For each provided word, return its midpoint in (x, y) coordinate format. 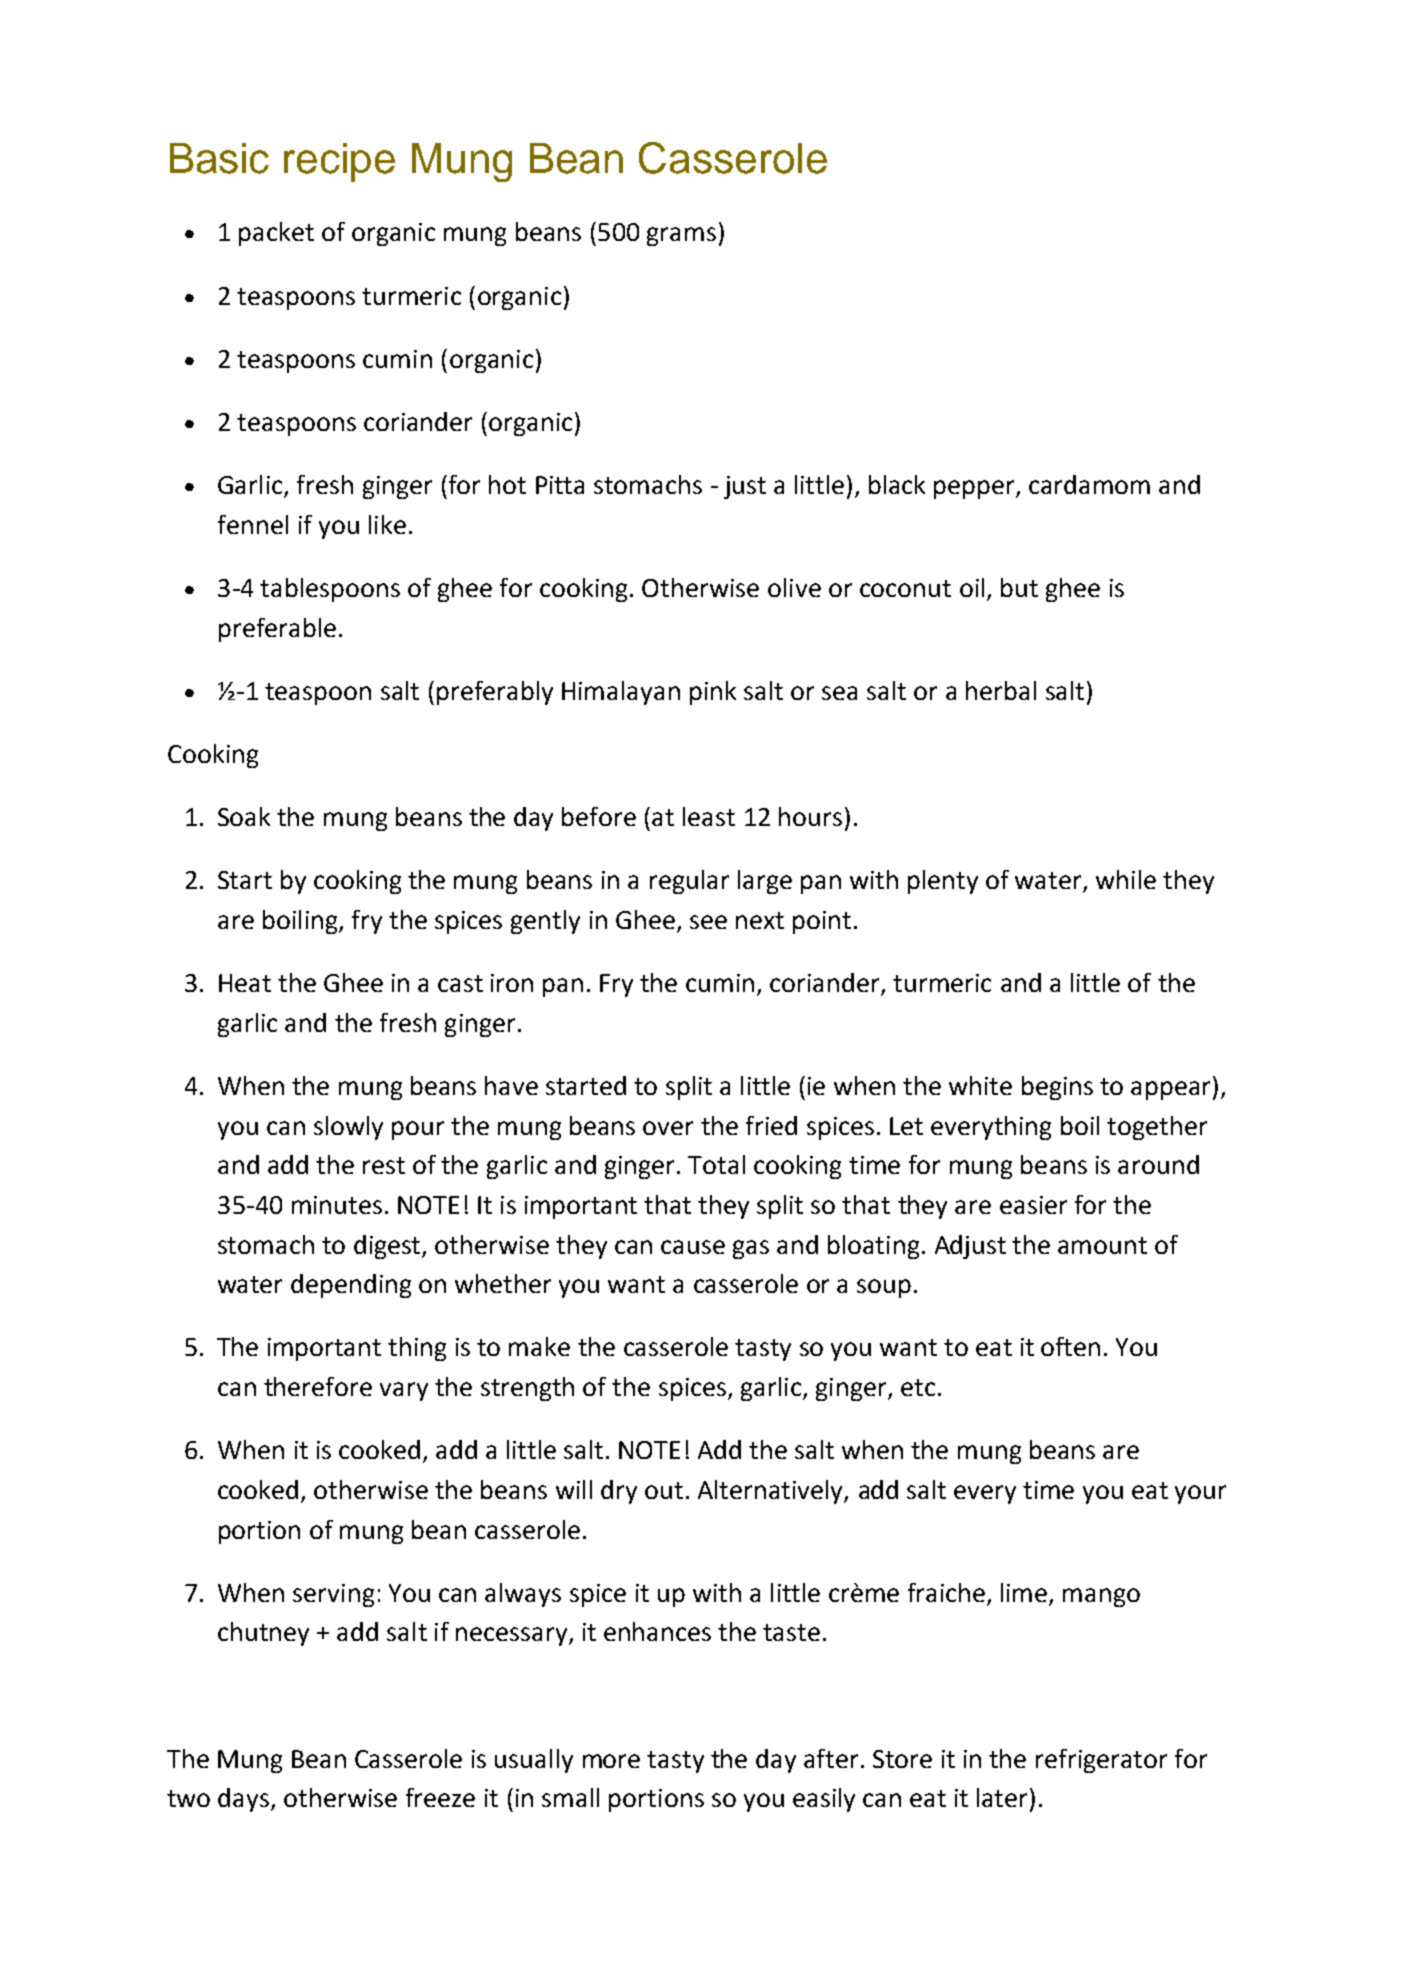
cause (693, 1247)
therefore (318, 1386)
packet (276, 234)
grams (681, 236)
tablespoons (330, 590)
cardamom (1089, 484)
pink (713, 693)
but (1019, 587)
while (1126, 879)
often (1070, 1346)
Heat (245, 983)
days (245, 1800)
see (708, 922)
